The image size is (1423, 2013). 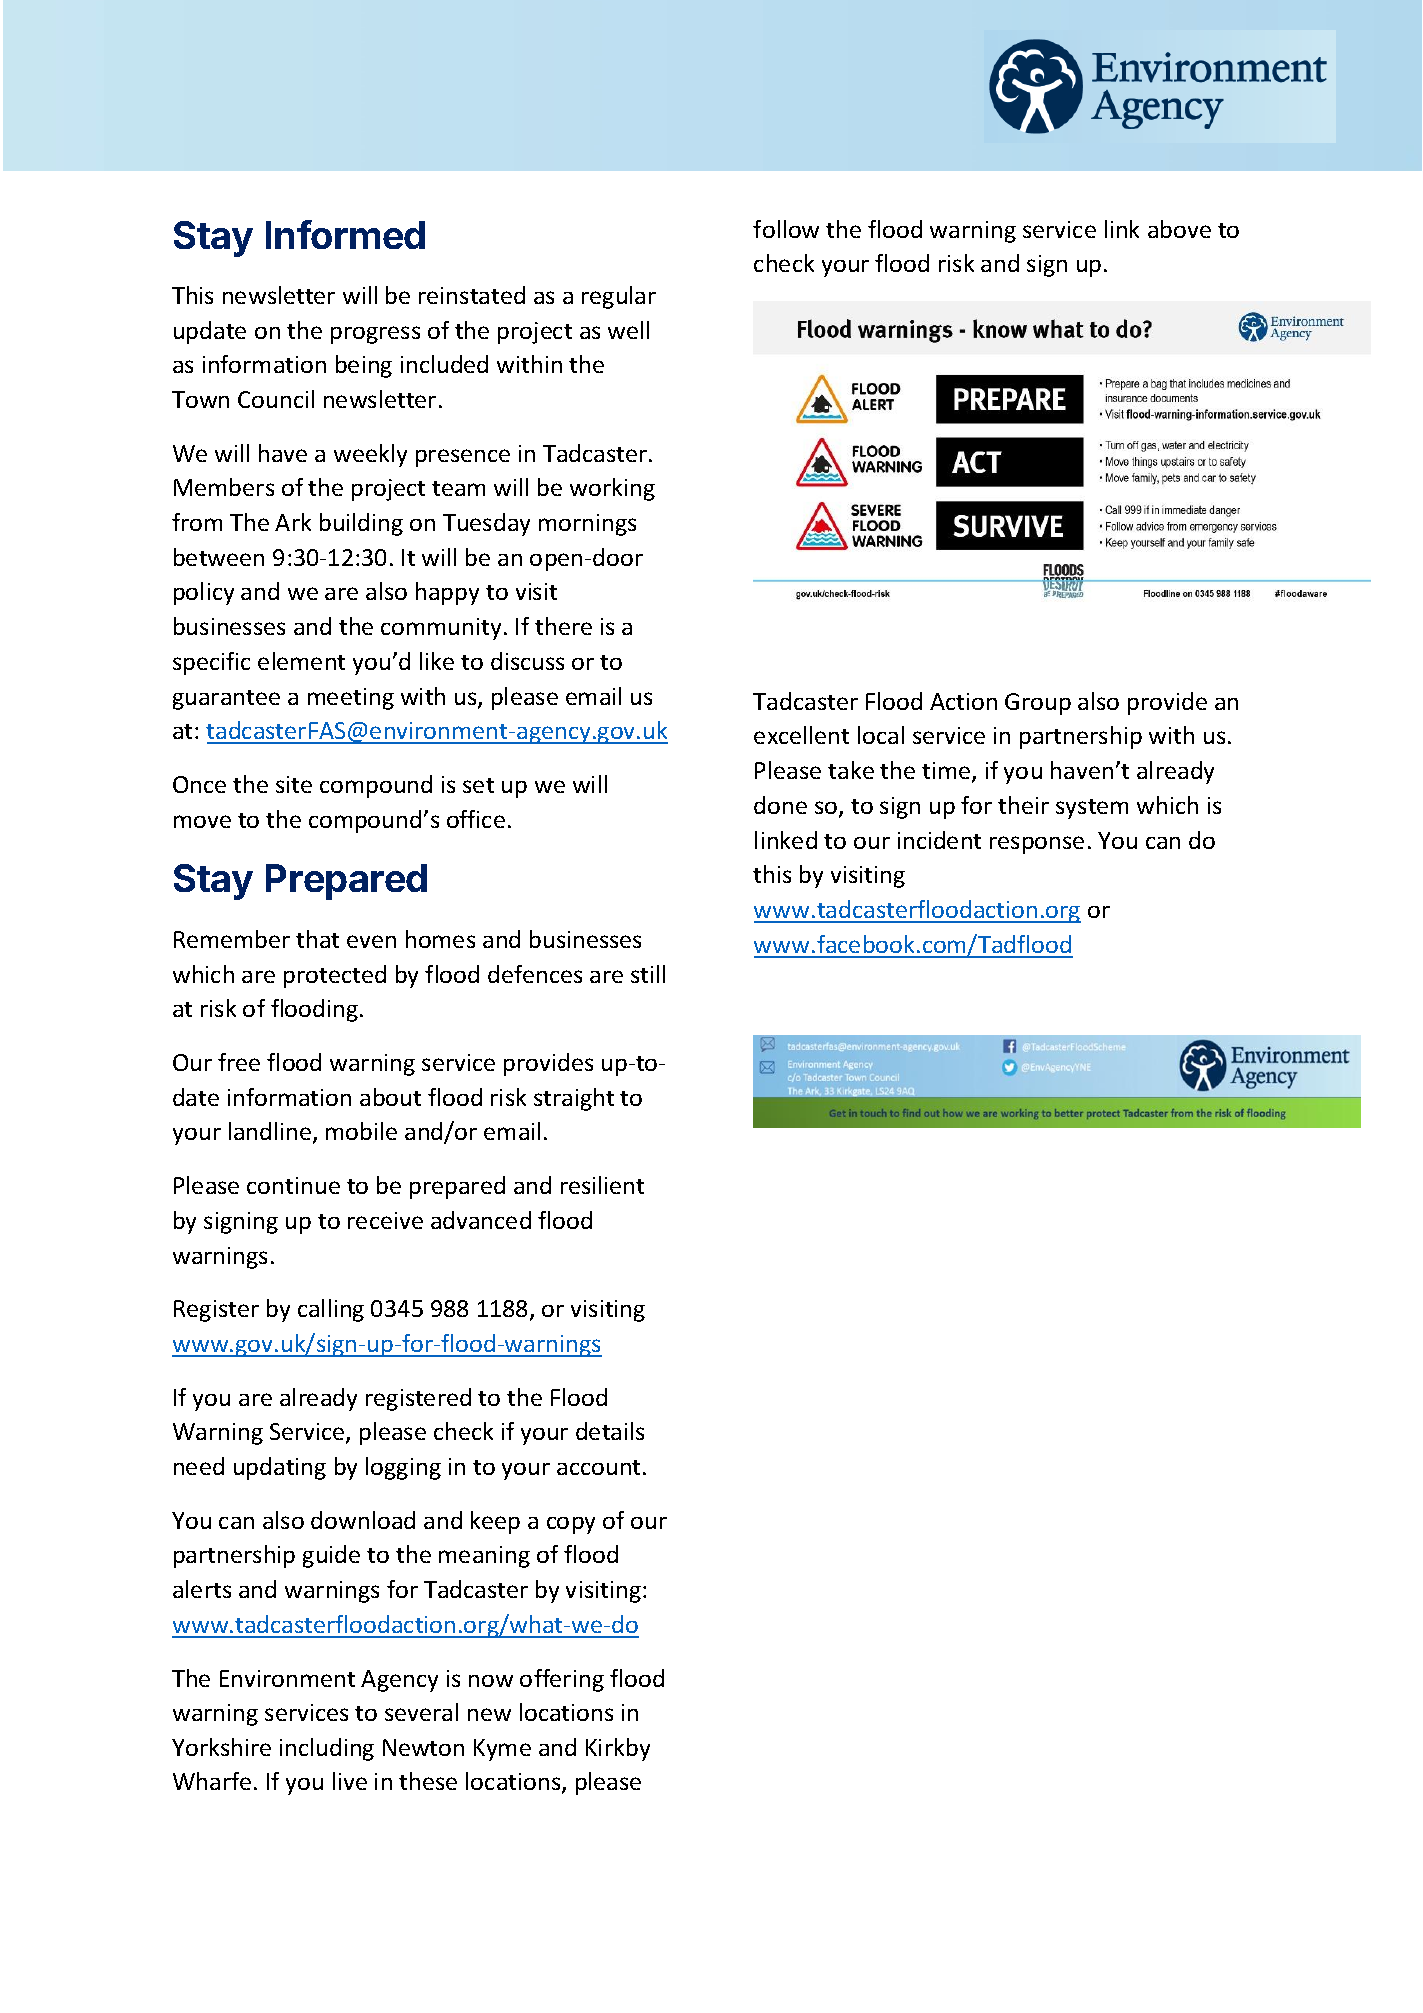 I want to click on their, so click(x=1023, y=805).
